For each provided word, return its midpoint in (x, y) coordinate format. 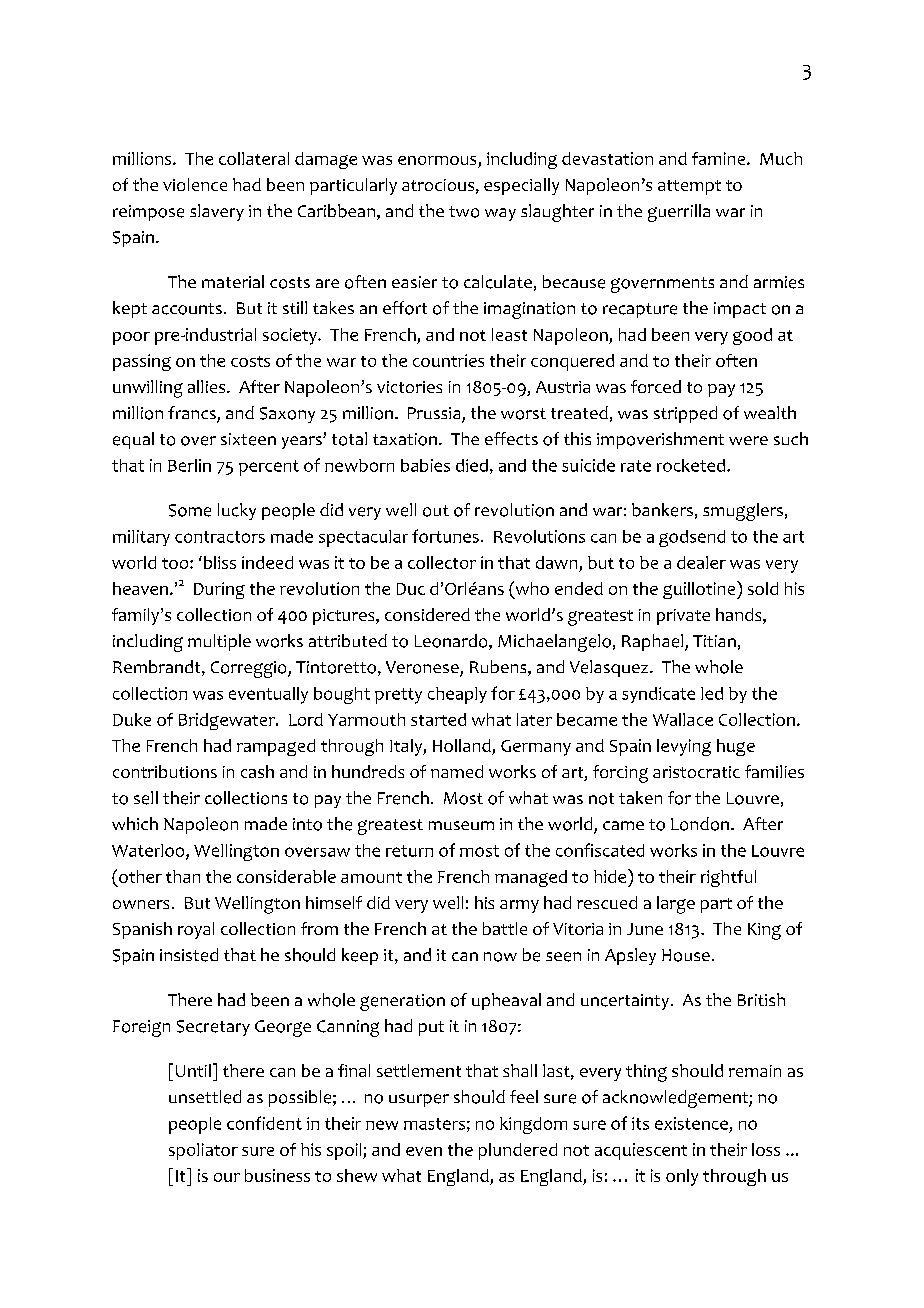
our (227, 1177)
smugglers (743, 512)
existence (691, 1123)
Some (190, 510)
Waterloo (149, 851)
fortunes (445, 536)
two (464, 212)
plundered (518, 1151)
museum (461, 825)
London (700, 824)
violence (195, 184)
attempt (689, 187)
